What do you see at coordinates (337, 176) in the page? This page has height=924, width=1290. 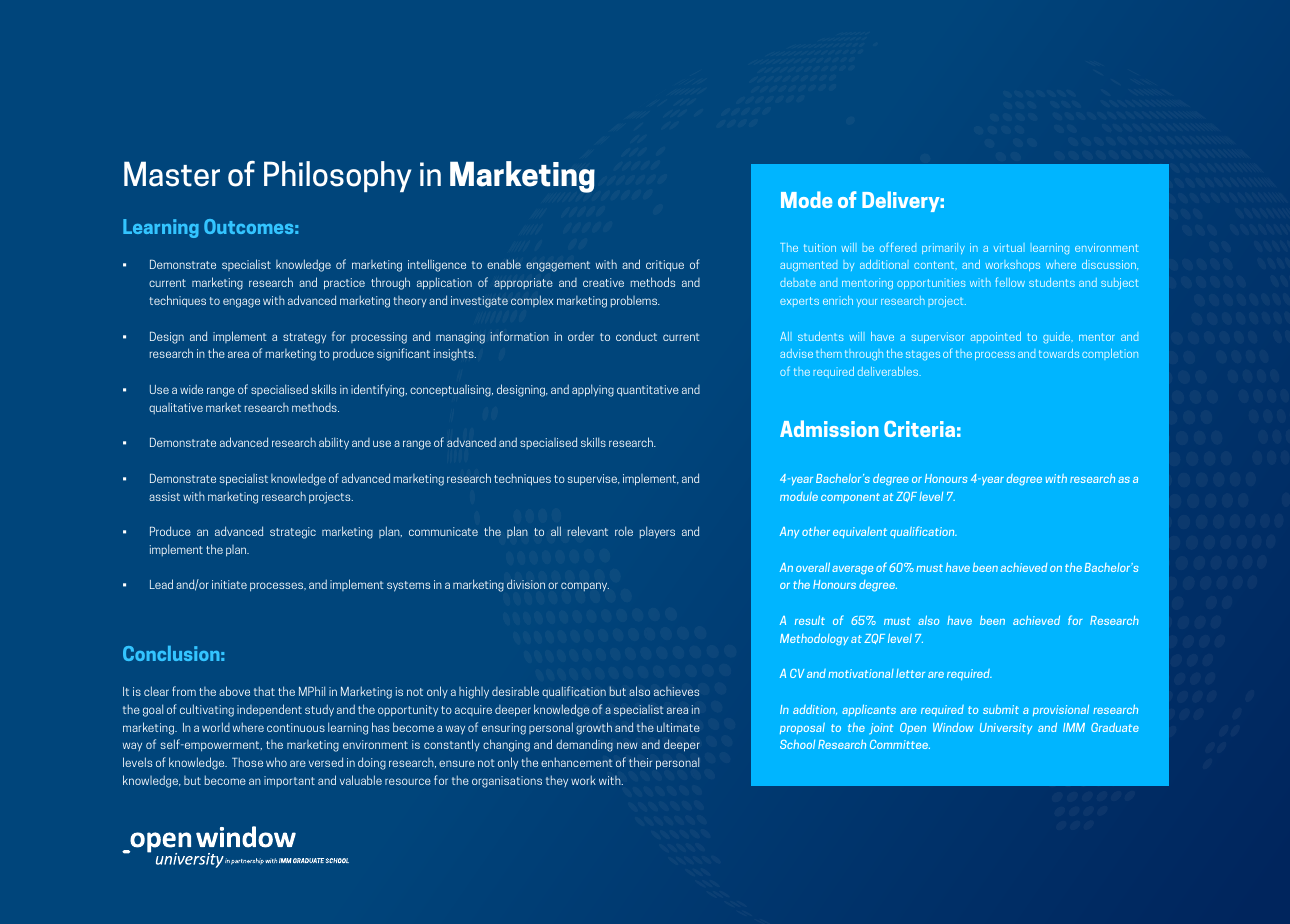 I see `Philosophy` at bounding box center [337, 176].
